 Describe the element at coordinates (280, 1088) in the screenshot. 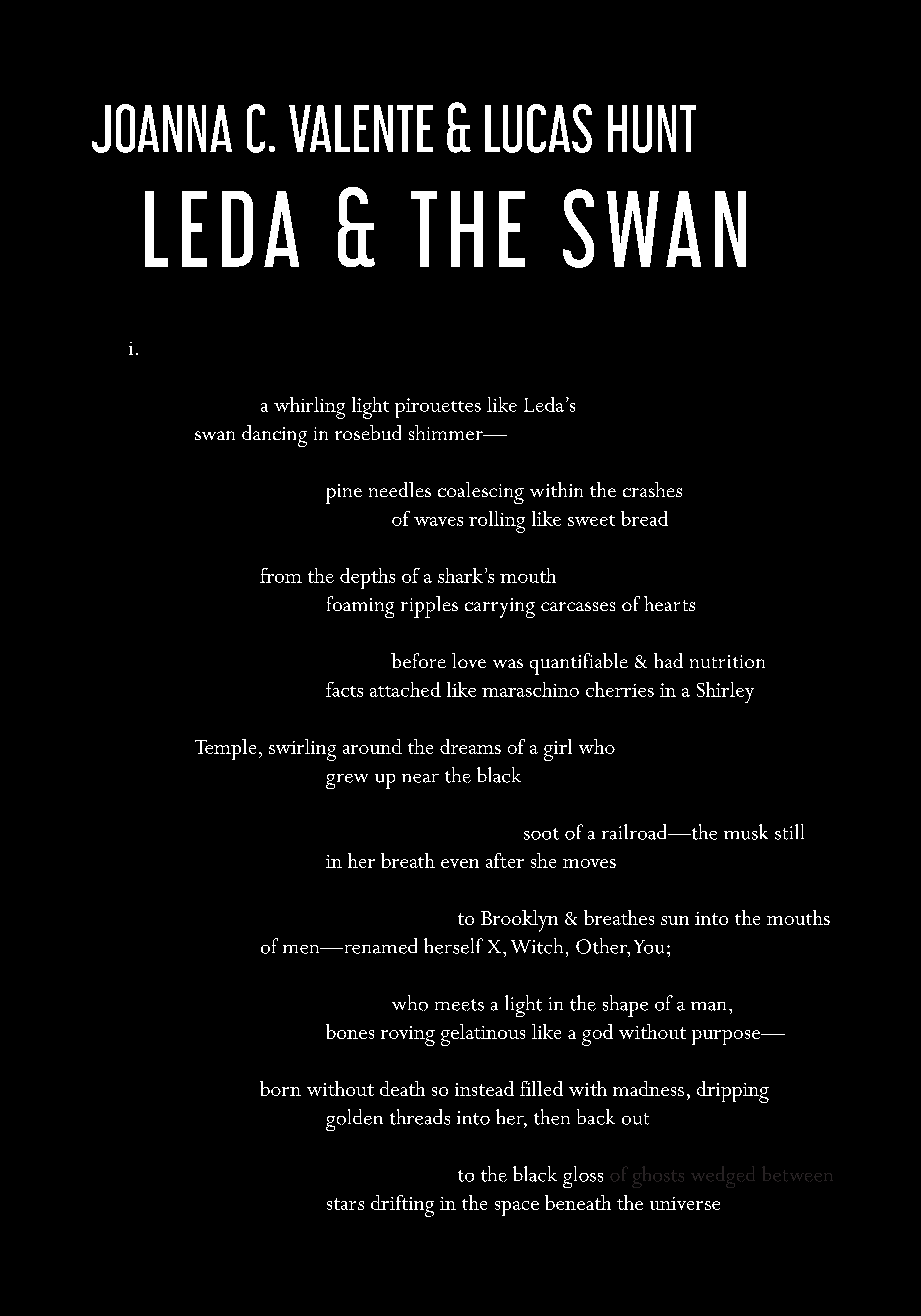

I see `born` at that location.
